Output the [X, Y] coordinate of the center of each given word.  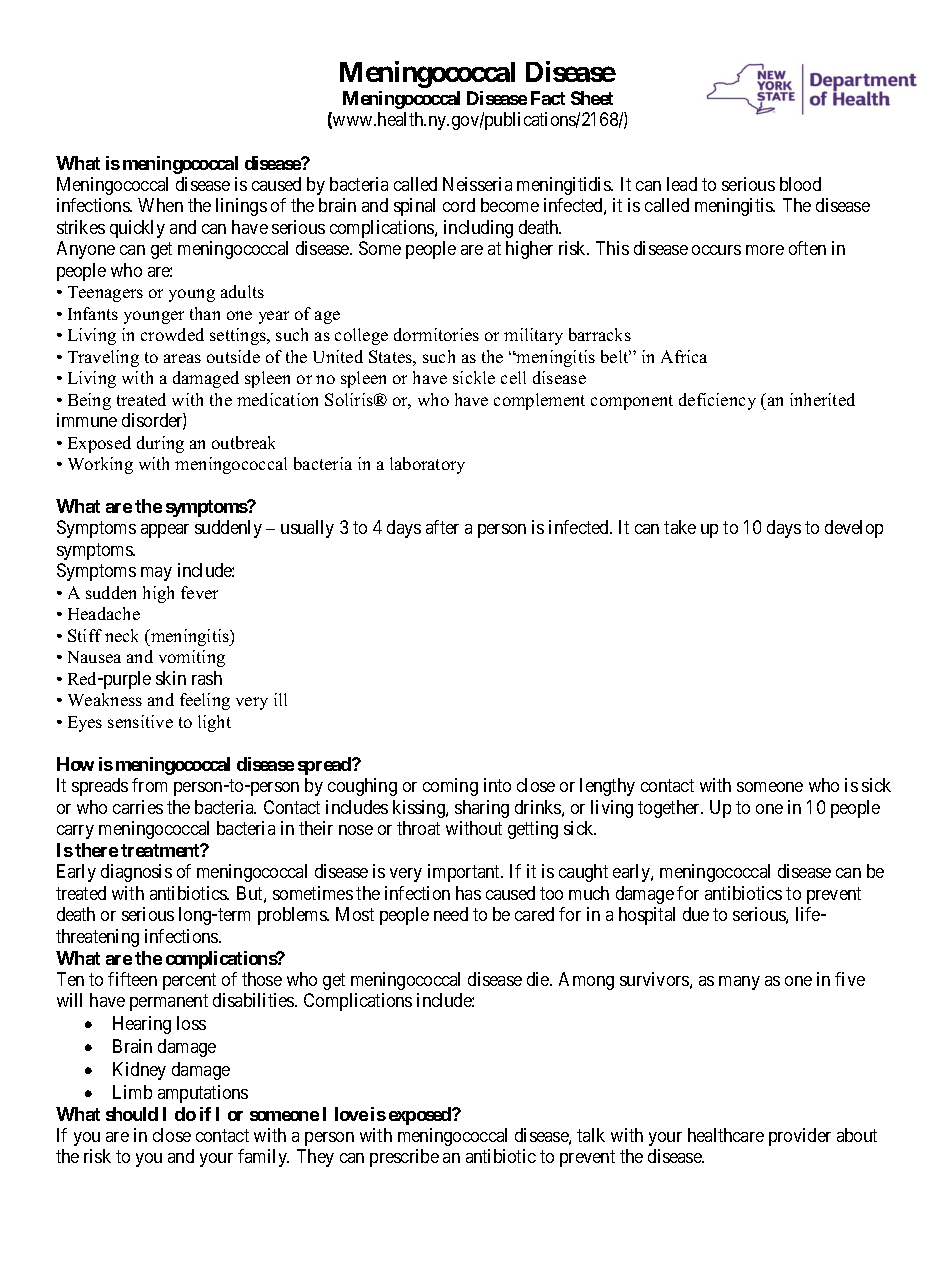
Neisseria [477, 184]
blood [800, 184]
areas [182, 358]
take [680, 527]
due [696, 914]
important [465, 873]
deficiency [717, 401]
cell [513, 377]
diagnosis [136, 873]
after [442, 527]
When [160, 205]
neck [121, 635]
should [132, 1114]
